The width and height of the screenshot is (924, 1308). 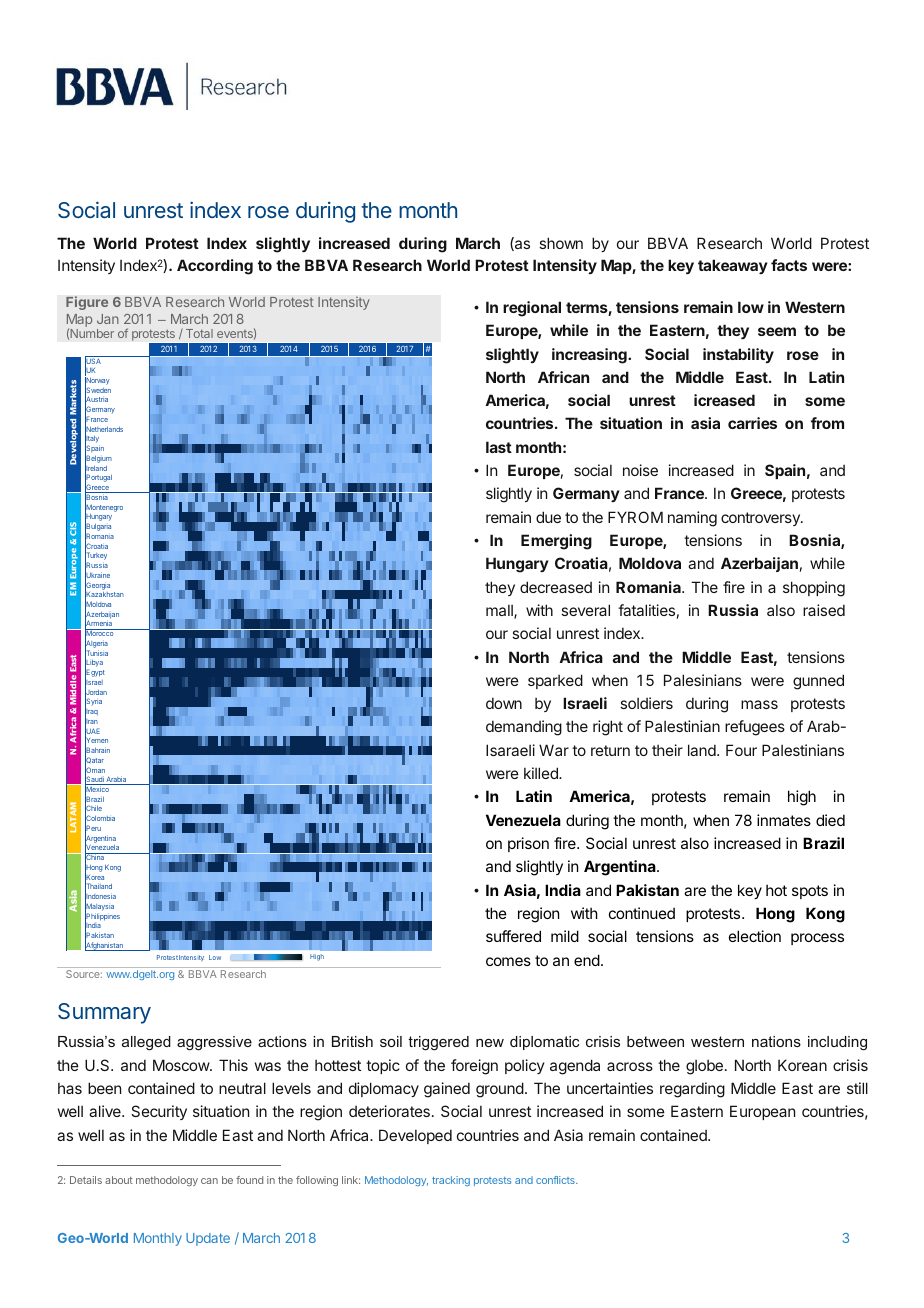 What do you see at coordinates (528, 844) in the screenshot?
I see `prison` at bounding box center [528, 844].
